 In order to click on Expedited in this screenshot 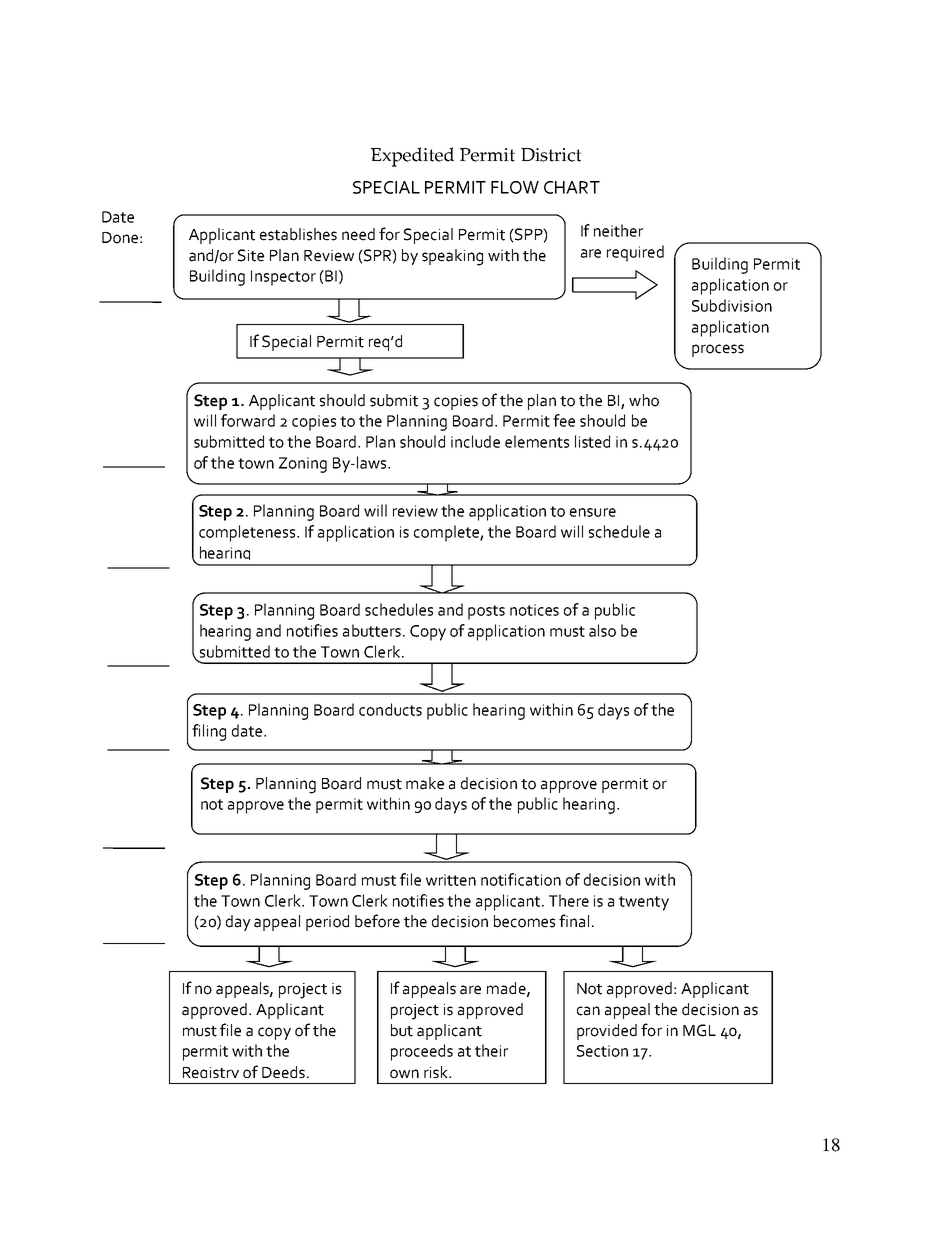, I will do `click(413, 157)`.
